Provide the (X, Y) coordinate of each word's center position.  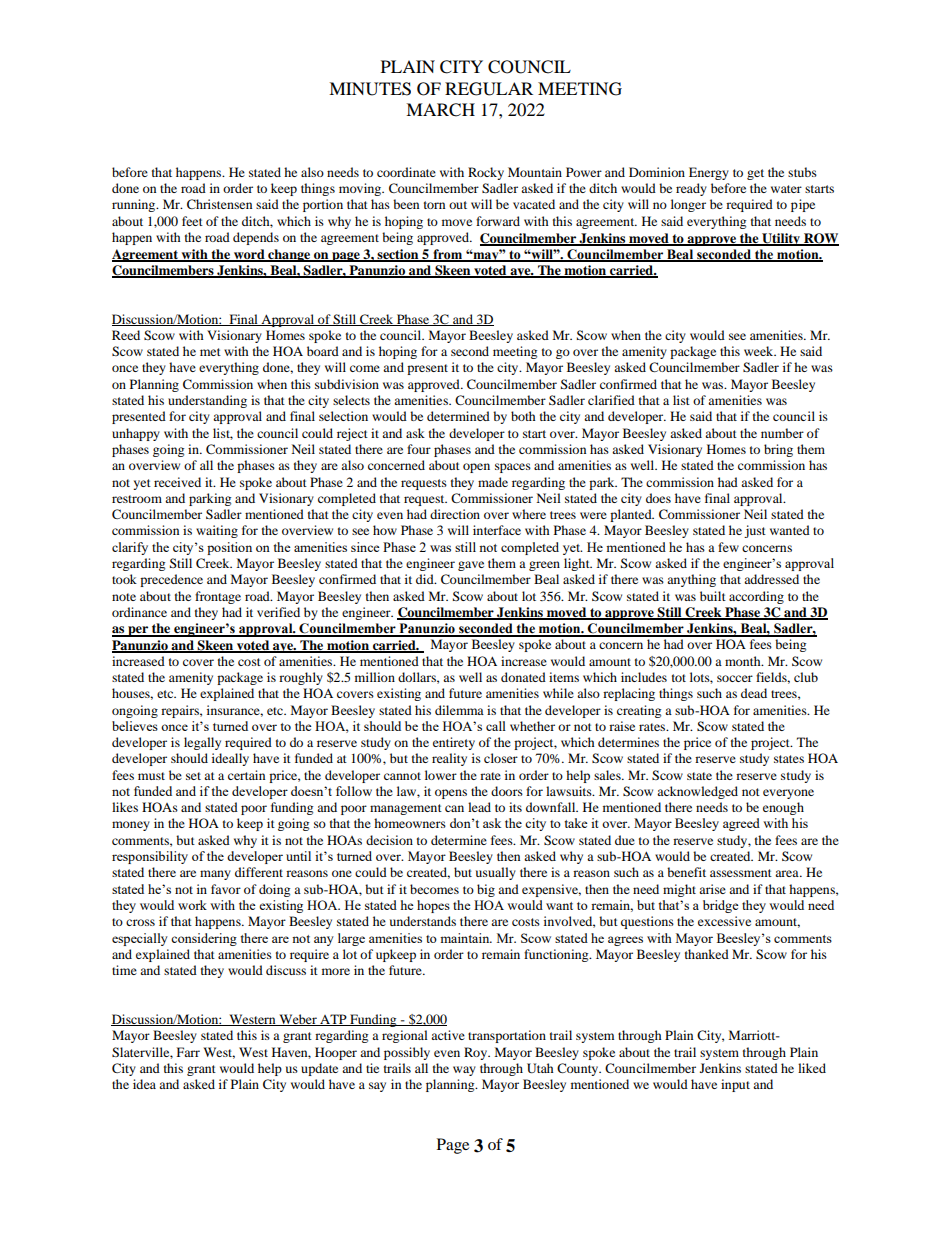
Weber (298, 1020)
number (782, 433)
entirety (454, 743)
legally (202, 743)
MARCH (440, 110)
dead (754, 693)
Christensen (219, 204)
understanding (207, 401)
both (523, 416)
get (755, 174)
